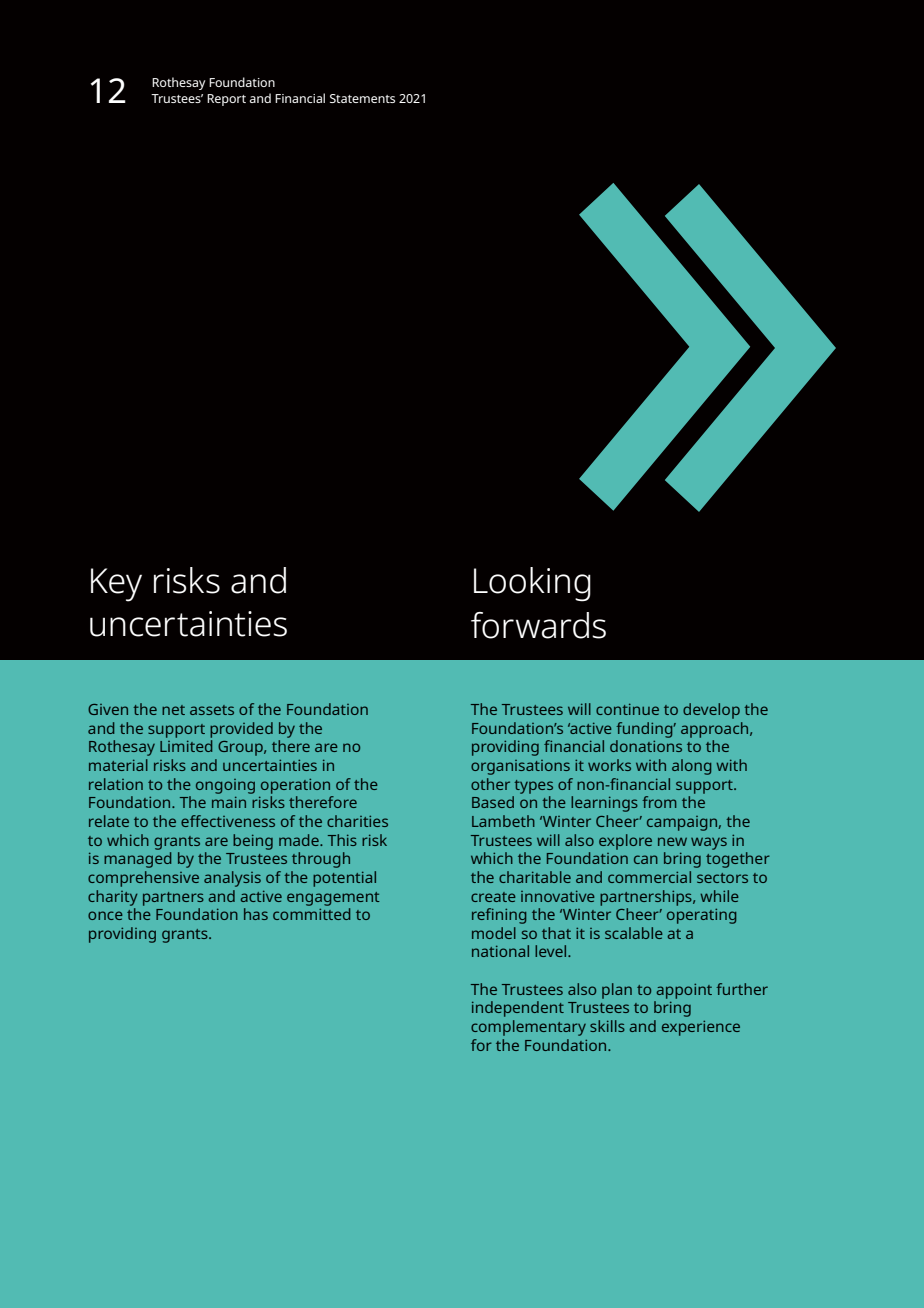 This screenshot has width=924, height=1308. What do you see at coordinates (646, 746) in the screenshot?
I see `donations` at bounding box center [646, 746].
